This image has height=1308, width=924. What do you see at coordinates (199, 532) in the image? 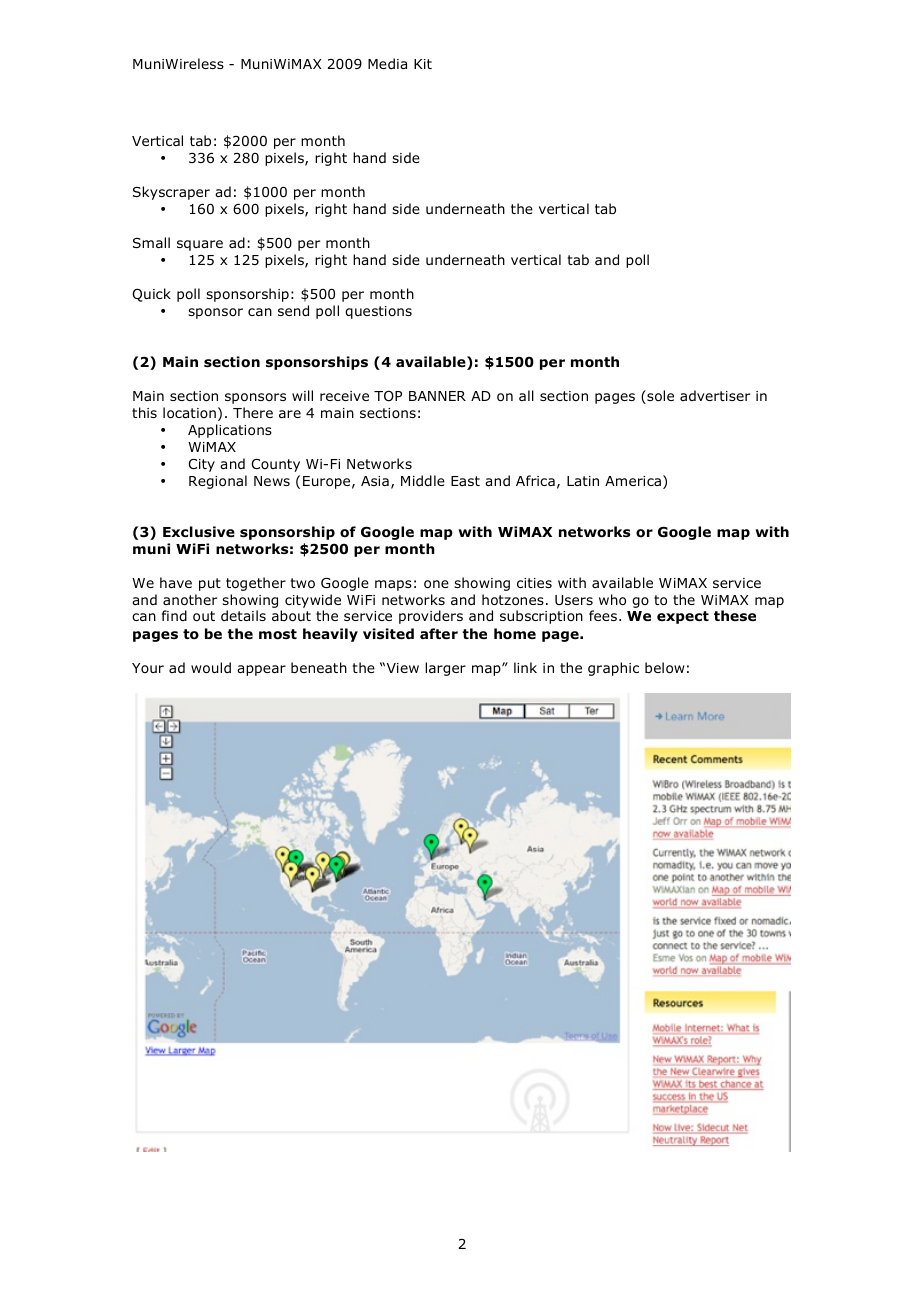
I see `Exclusive` at bounding box center [199, 532].
